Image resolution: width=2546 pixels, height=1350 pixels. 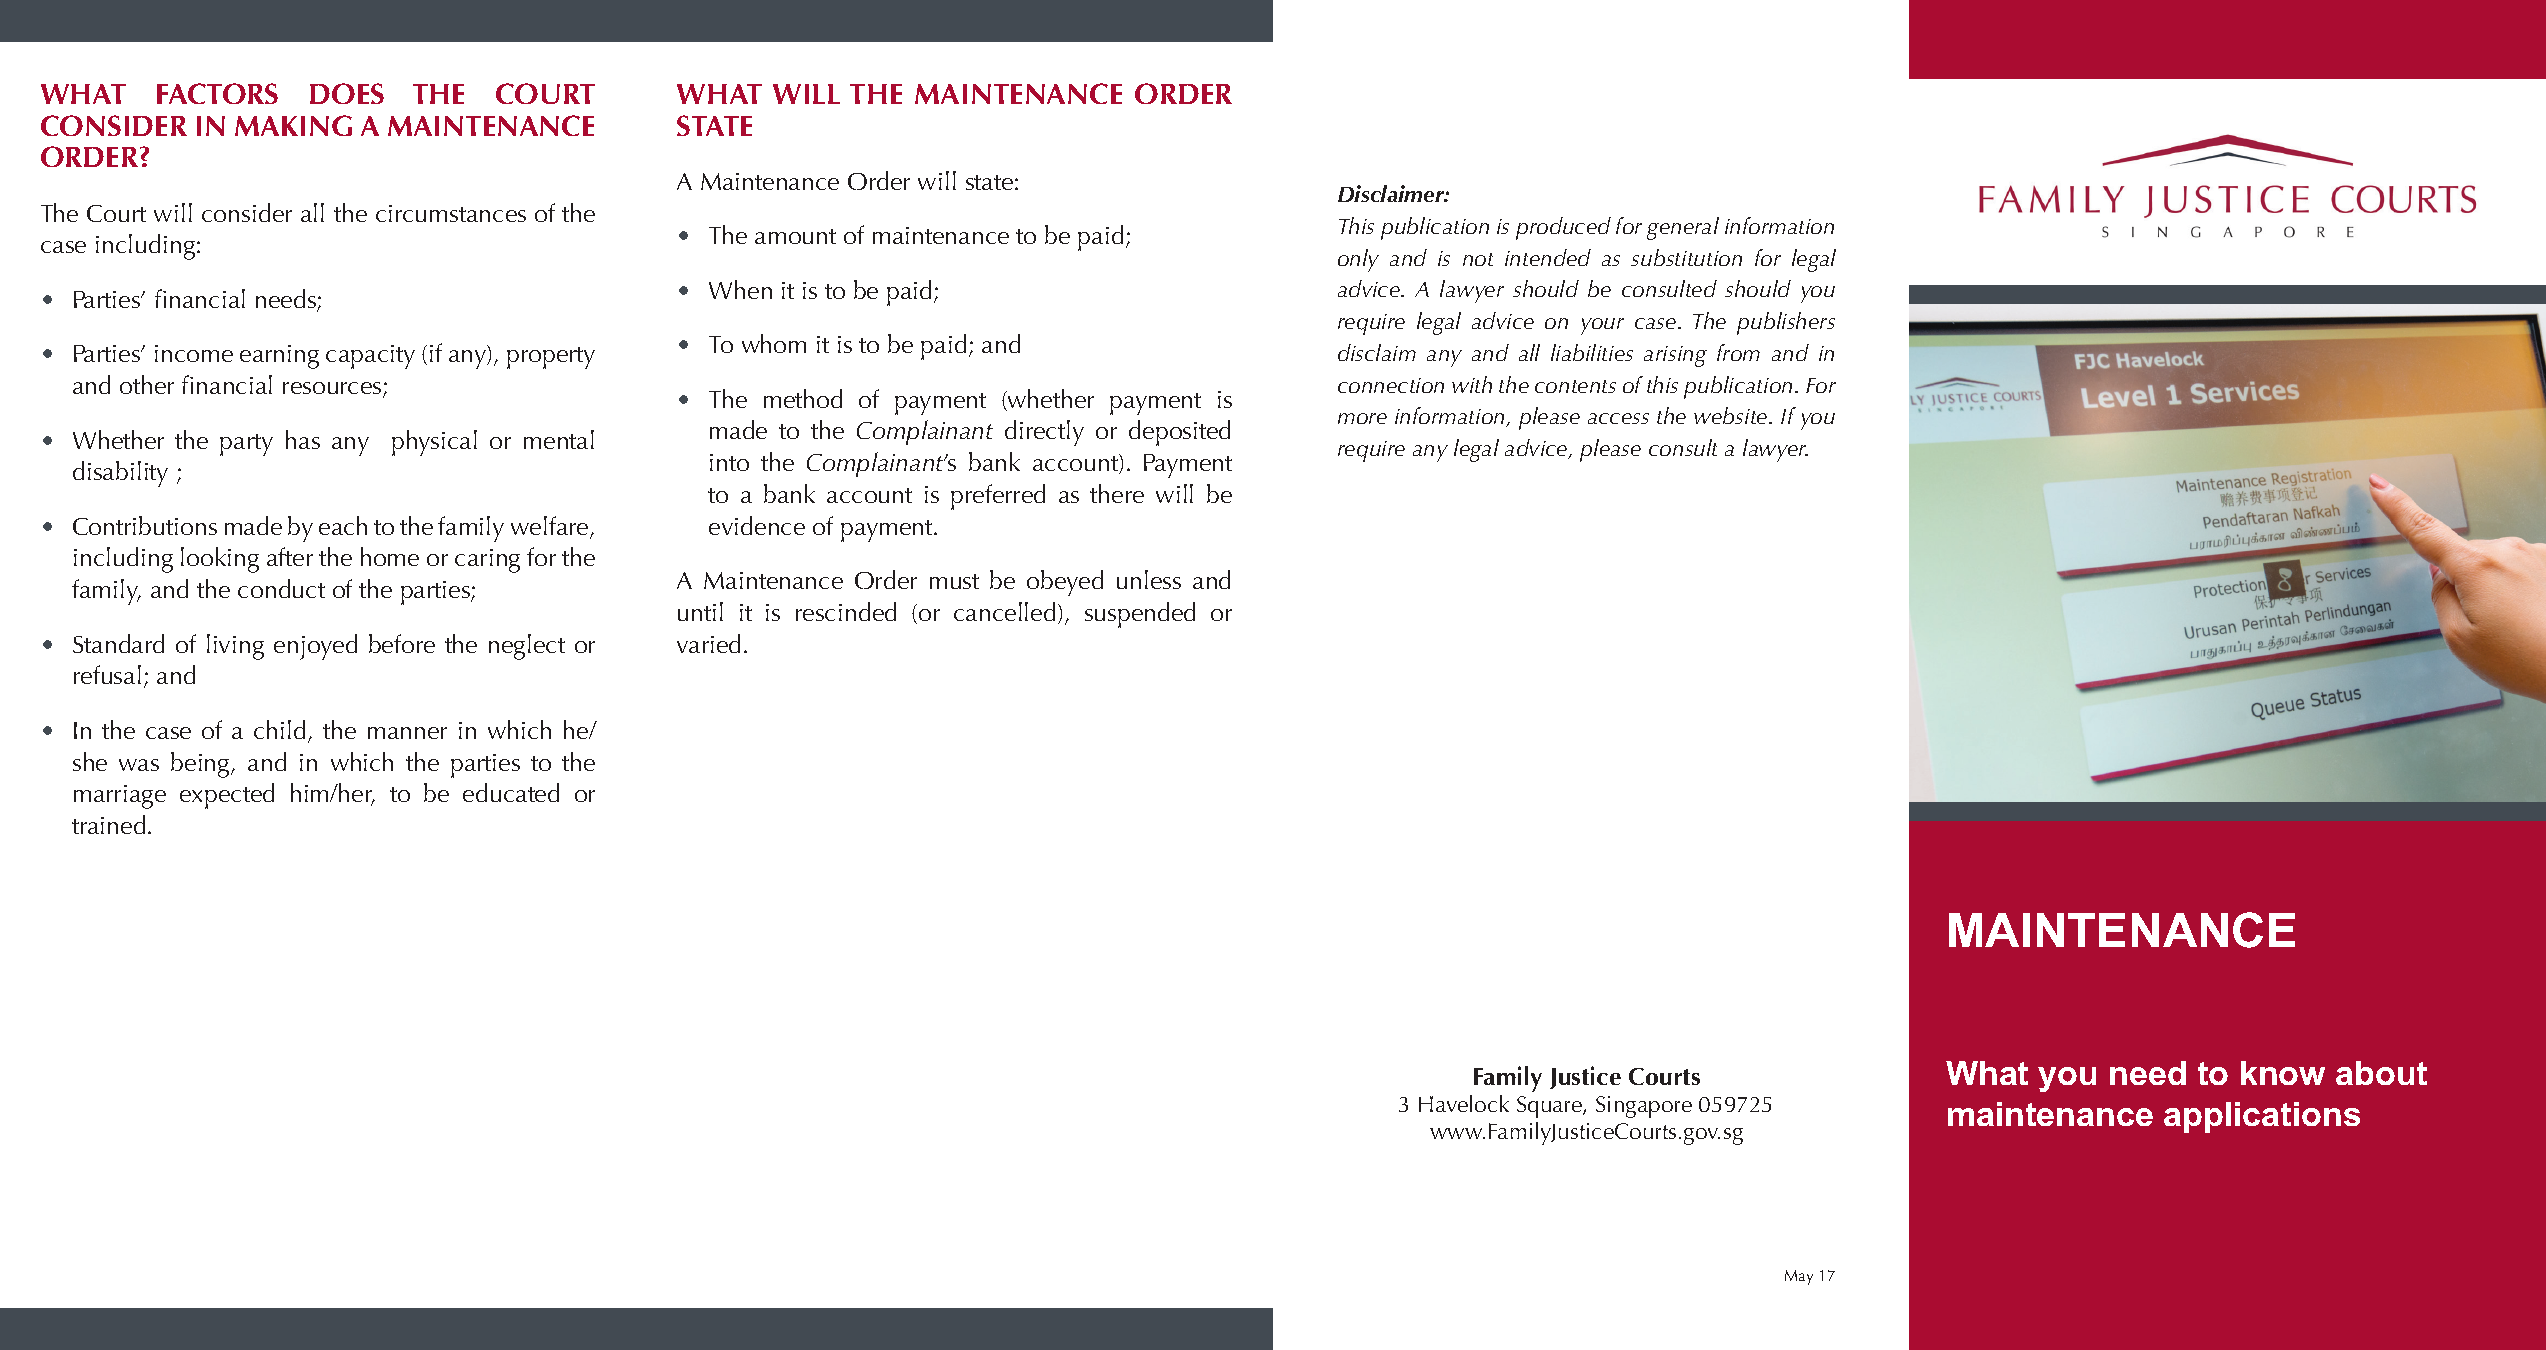 I want to click on enjoyed, so click(x=315, y=647).
